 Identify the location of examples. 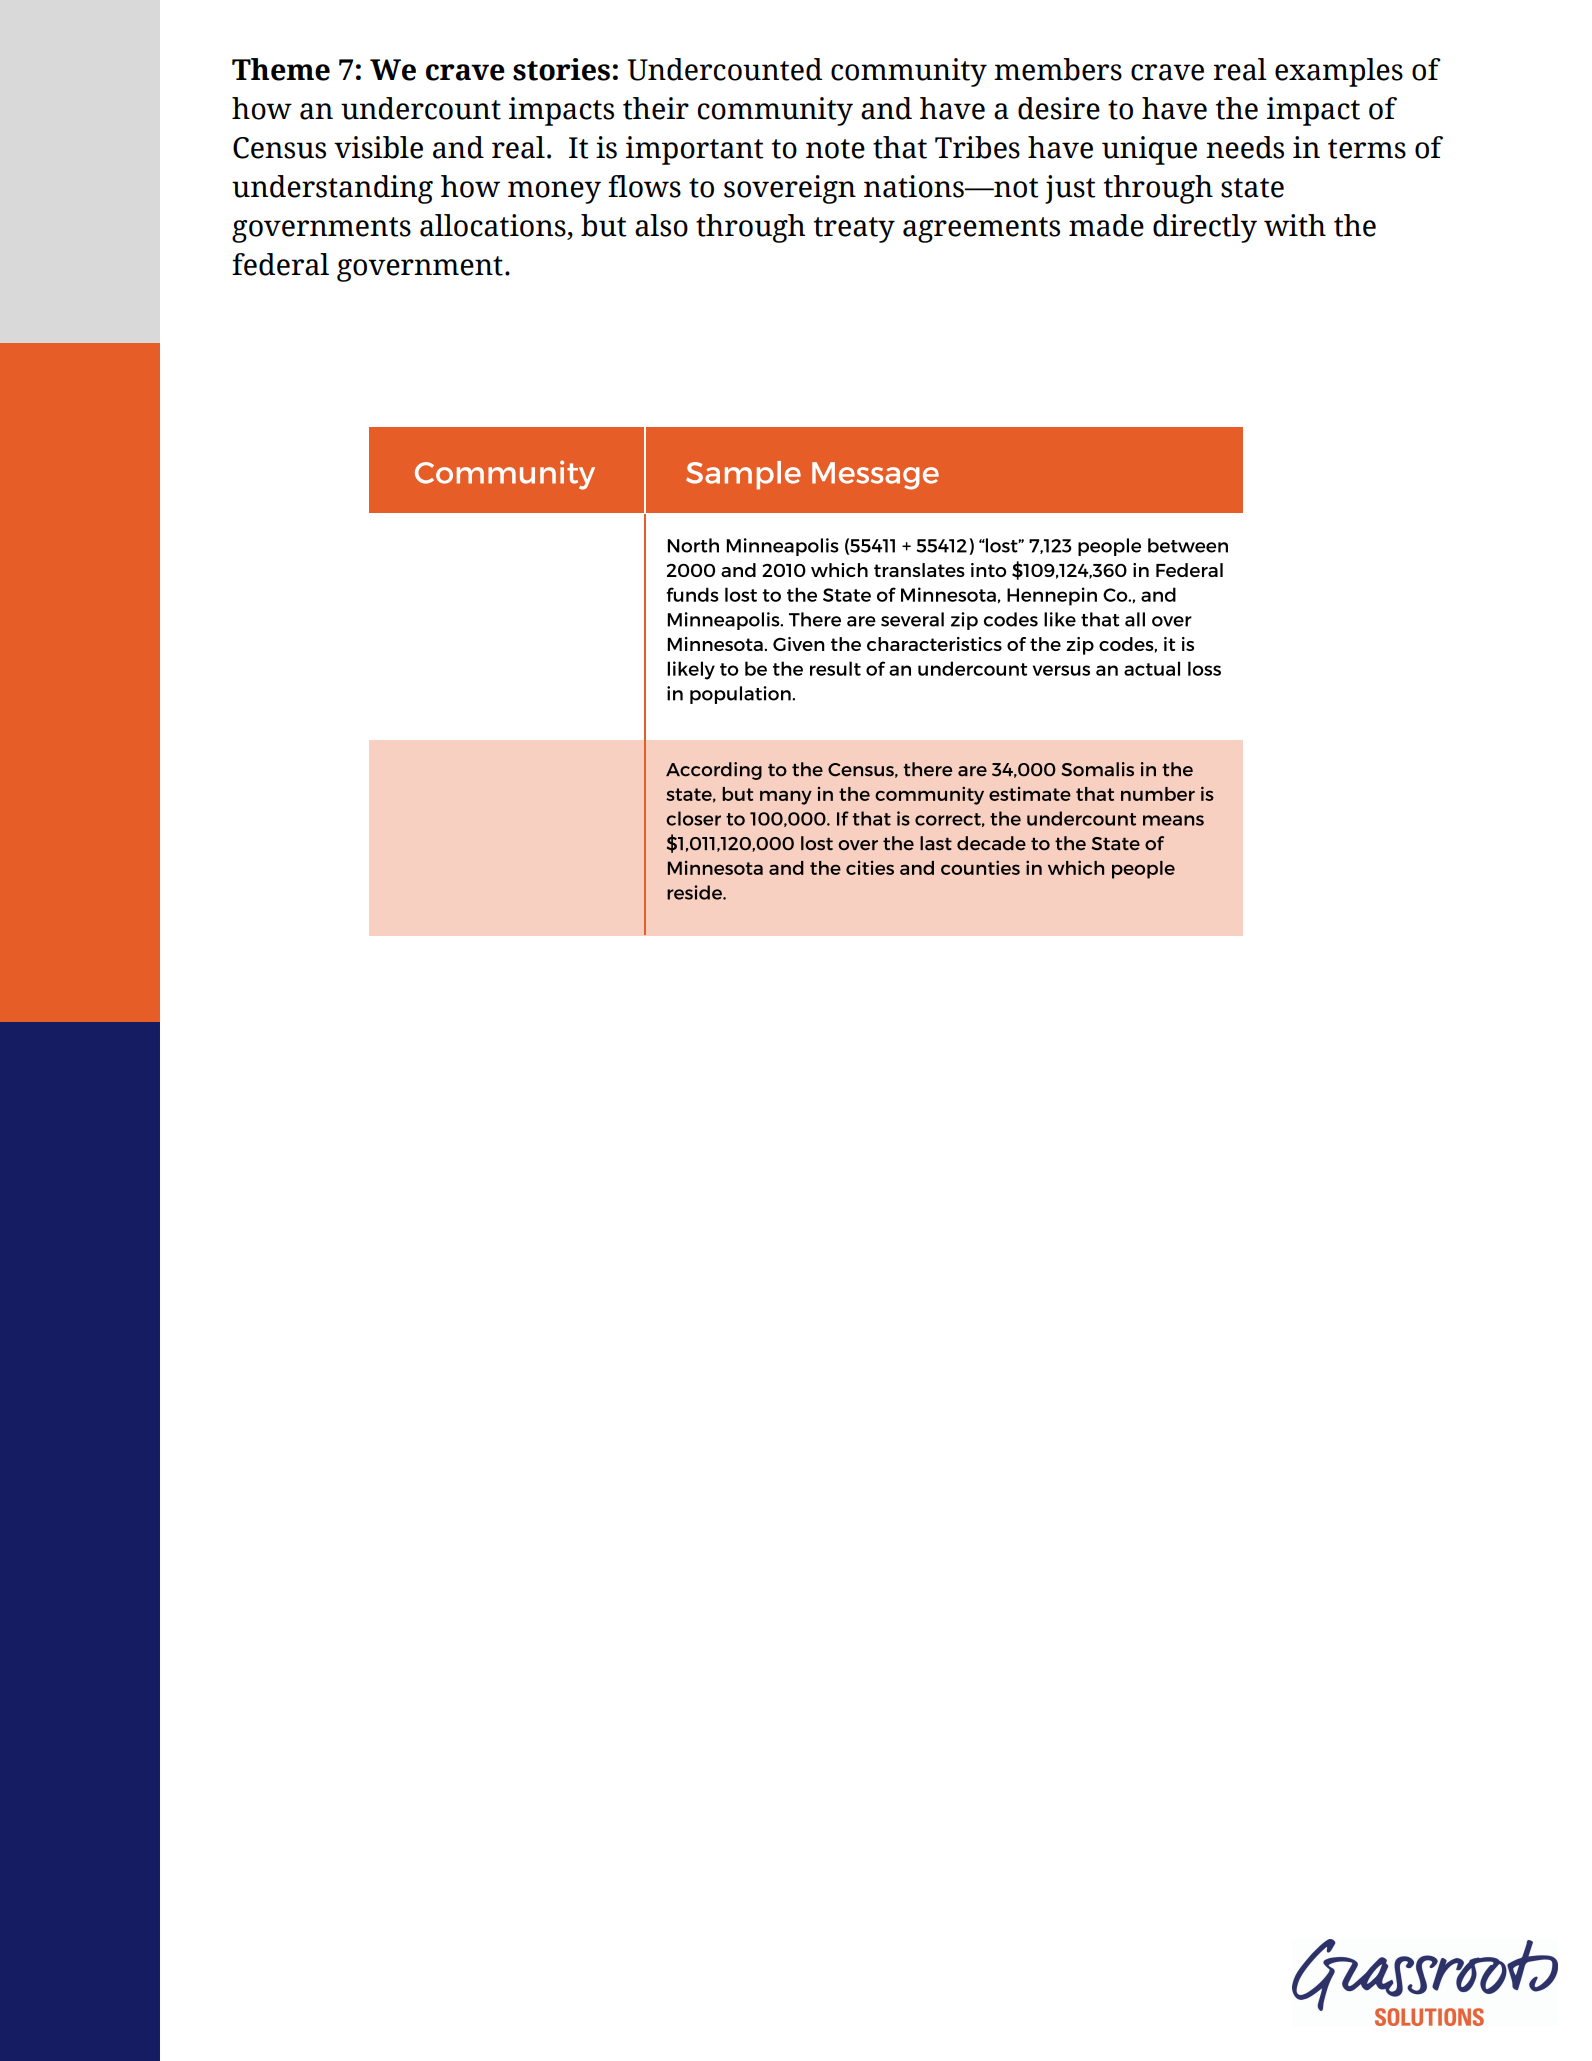
(1339, 72).
